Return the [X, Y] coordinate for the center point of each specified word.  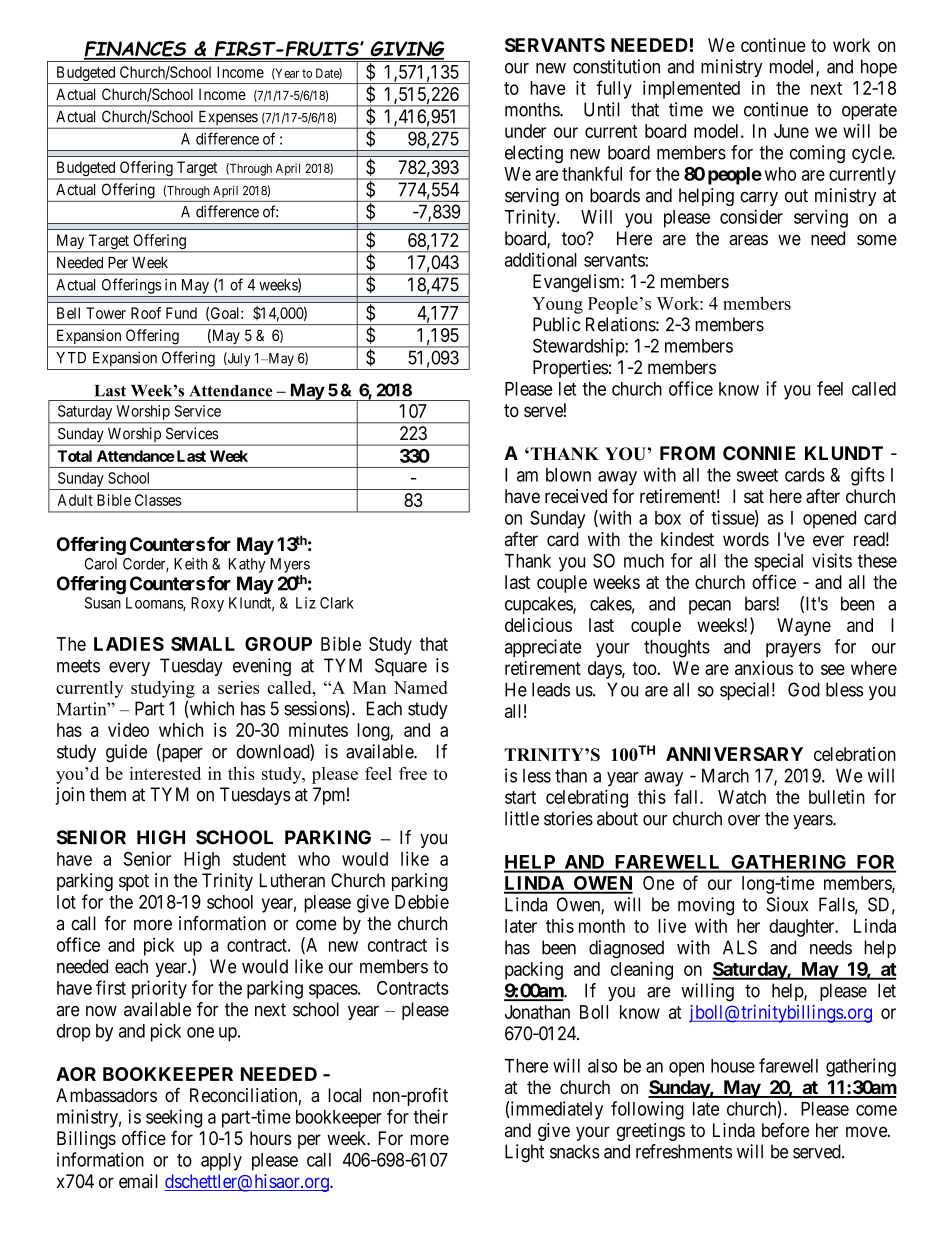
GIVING [406, 50]
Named [420, 687]
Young [557, 305]
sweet [757, 475]
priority [159, 989]
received [576, 496]
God [804, 689]
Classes [158, 500]
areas [748, 240]
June [791, 131]
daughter [803, 928]
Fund [181, 313]
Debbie [422, 901]
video [128, 730]
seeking [174, 1118]
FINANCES [136, 50]
